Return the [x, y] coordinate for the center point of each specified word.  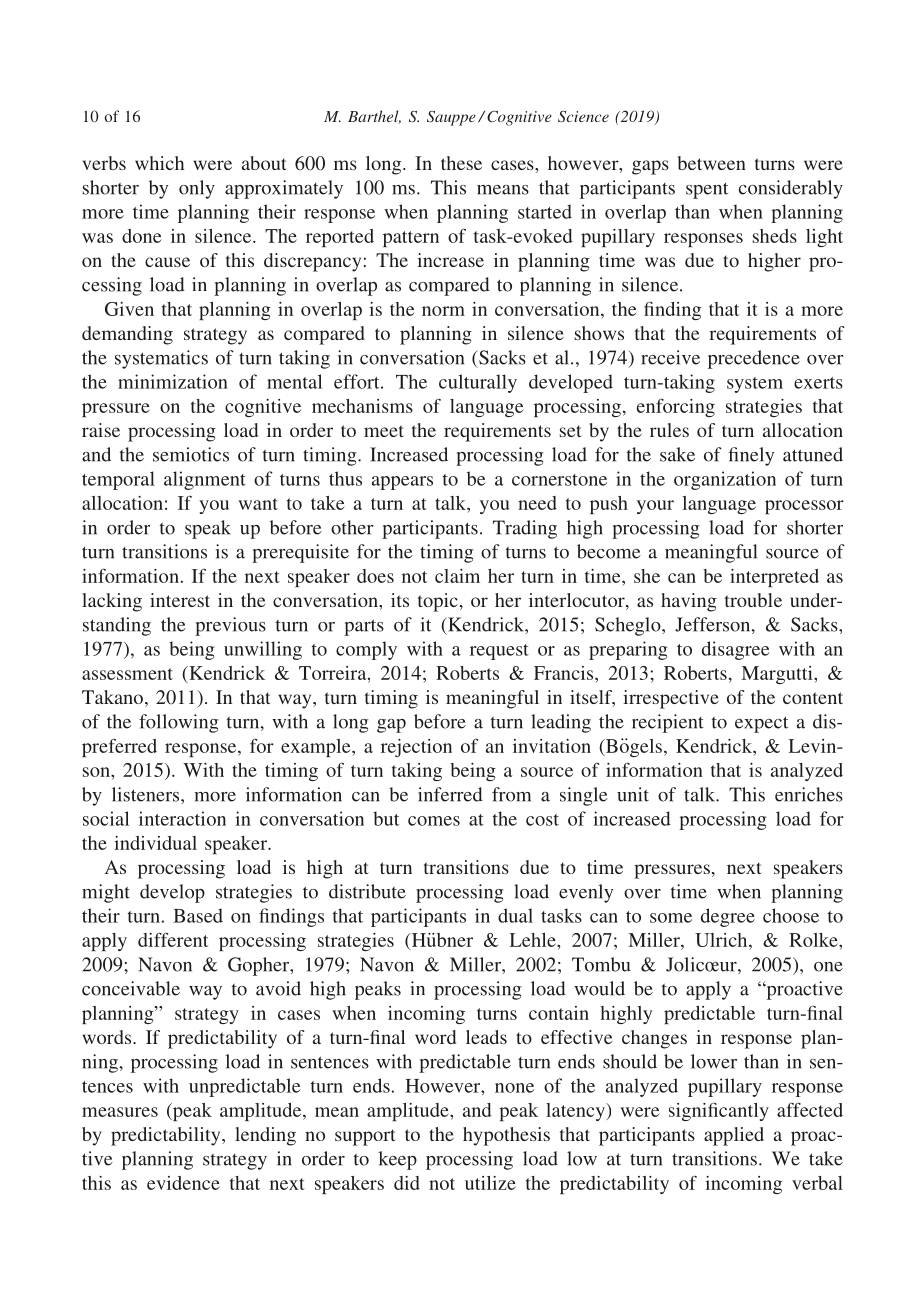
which [159, 163]
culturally [478, 383]
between [712, 163]
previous [230, 626]
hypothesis [506, 1136]
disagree [736, 650]
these [461, 163]
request [499, 652]
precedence [754, 359]
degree [728, 917]
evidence [183, 1183]
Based [198, 915]
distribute [367, 891]
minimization [173, 381]
